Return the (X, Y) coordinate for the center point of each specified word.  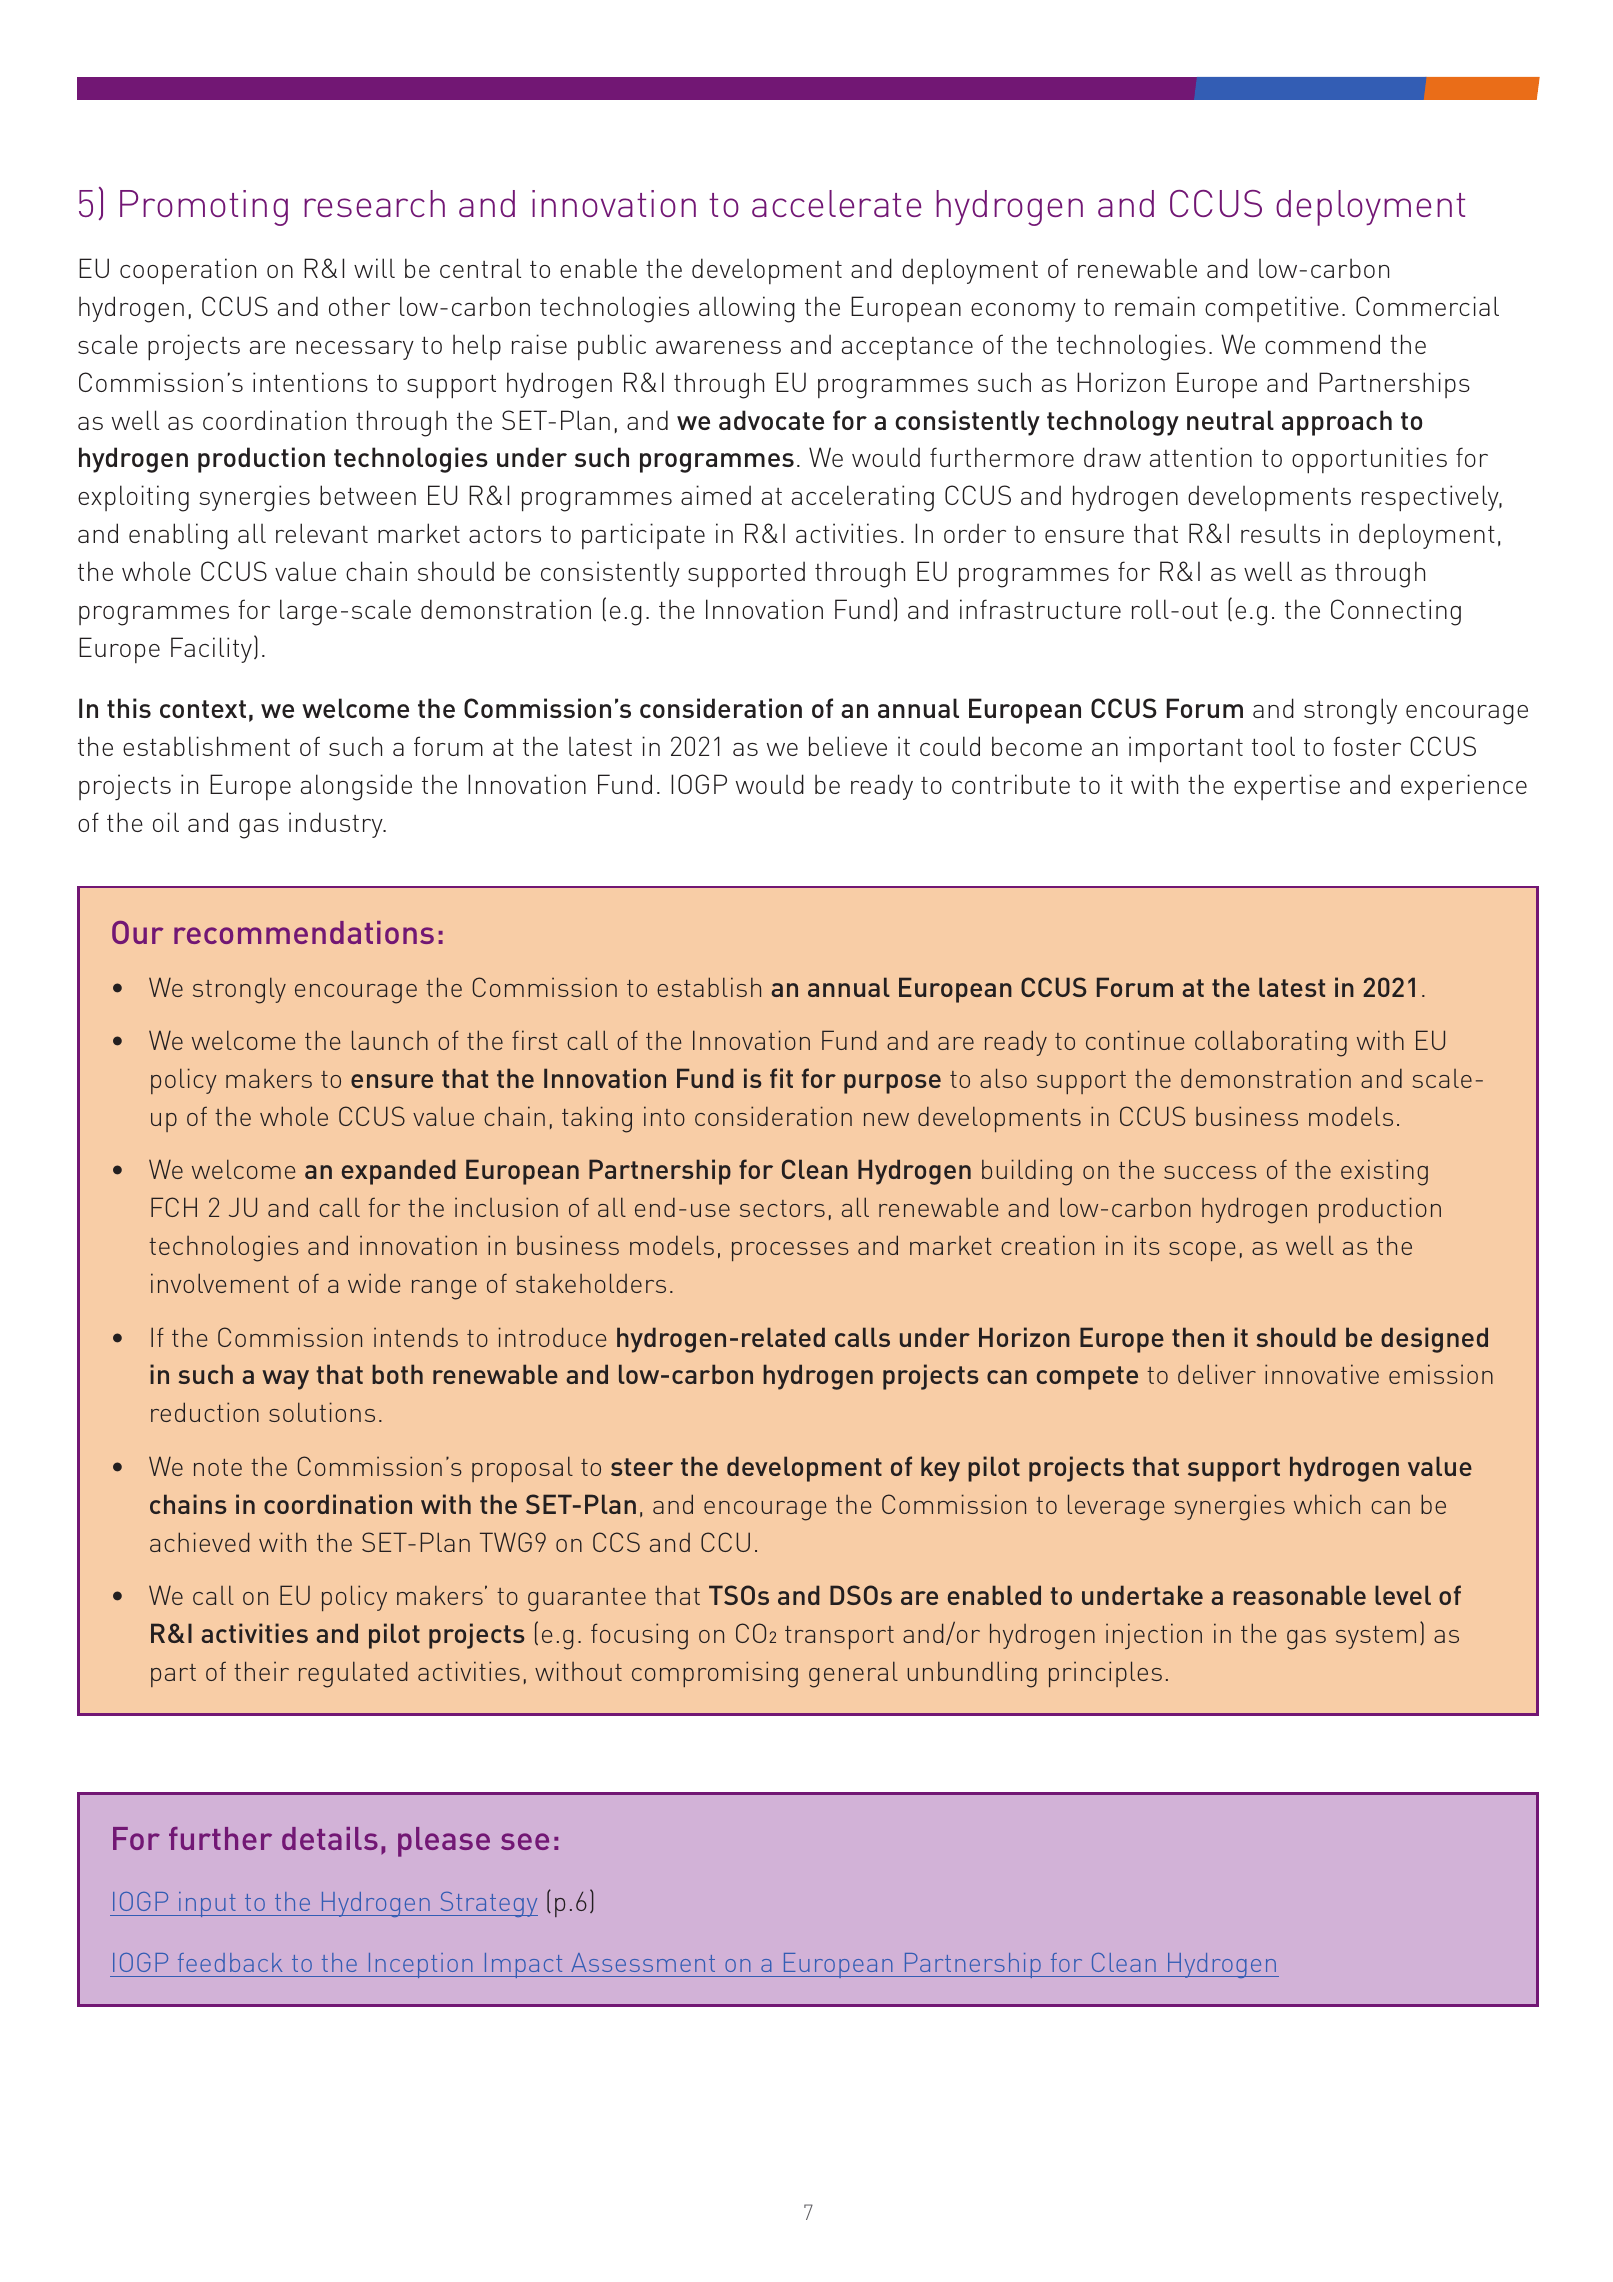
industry (337, 825)
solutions (322, 1412)
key (940, 1469)
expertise (1287, 787)
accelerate (836, 203)
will (374, 268)
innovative (1322, 1374)
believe (848, 746)
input (207, 1904)
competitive (1272, 309)
